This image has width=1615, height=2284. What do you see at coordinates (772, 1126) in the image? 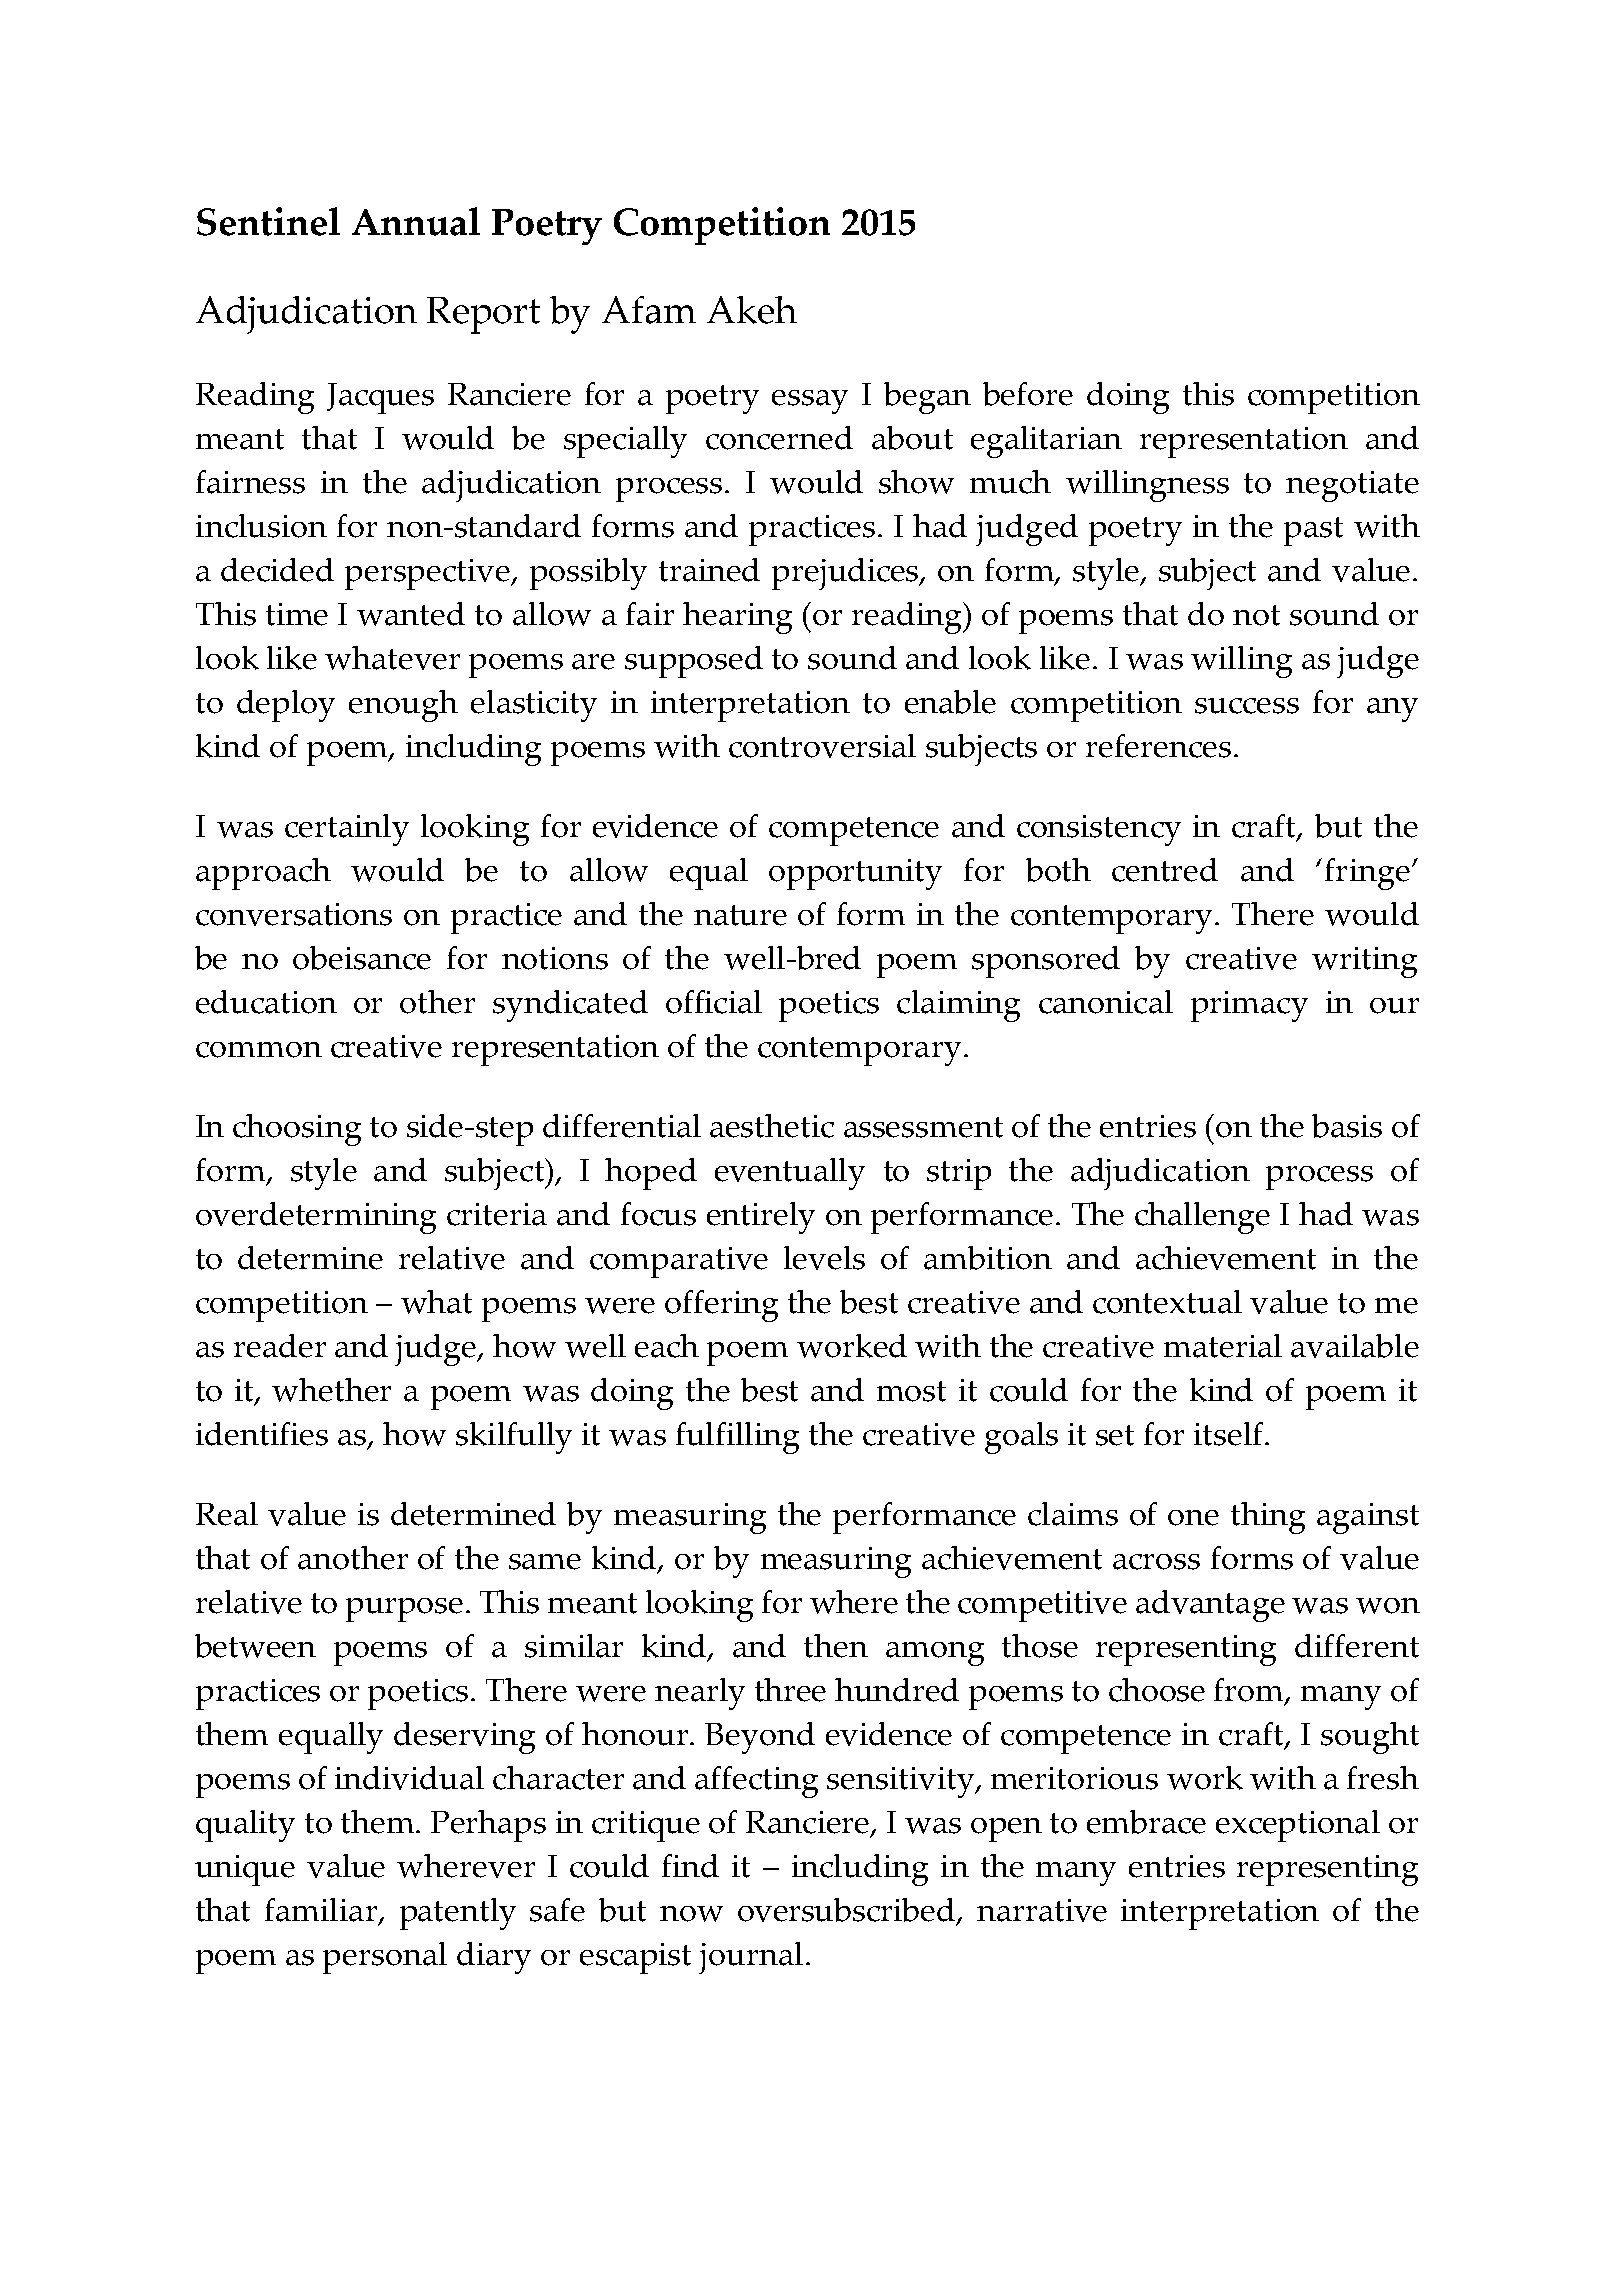
I see `aesthetic` at bounding box center [772, 1126].
